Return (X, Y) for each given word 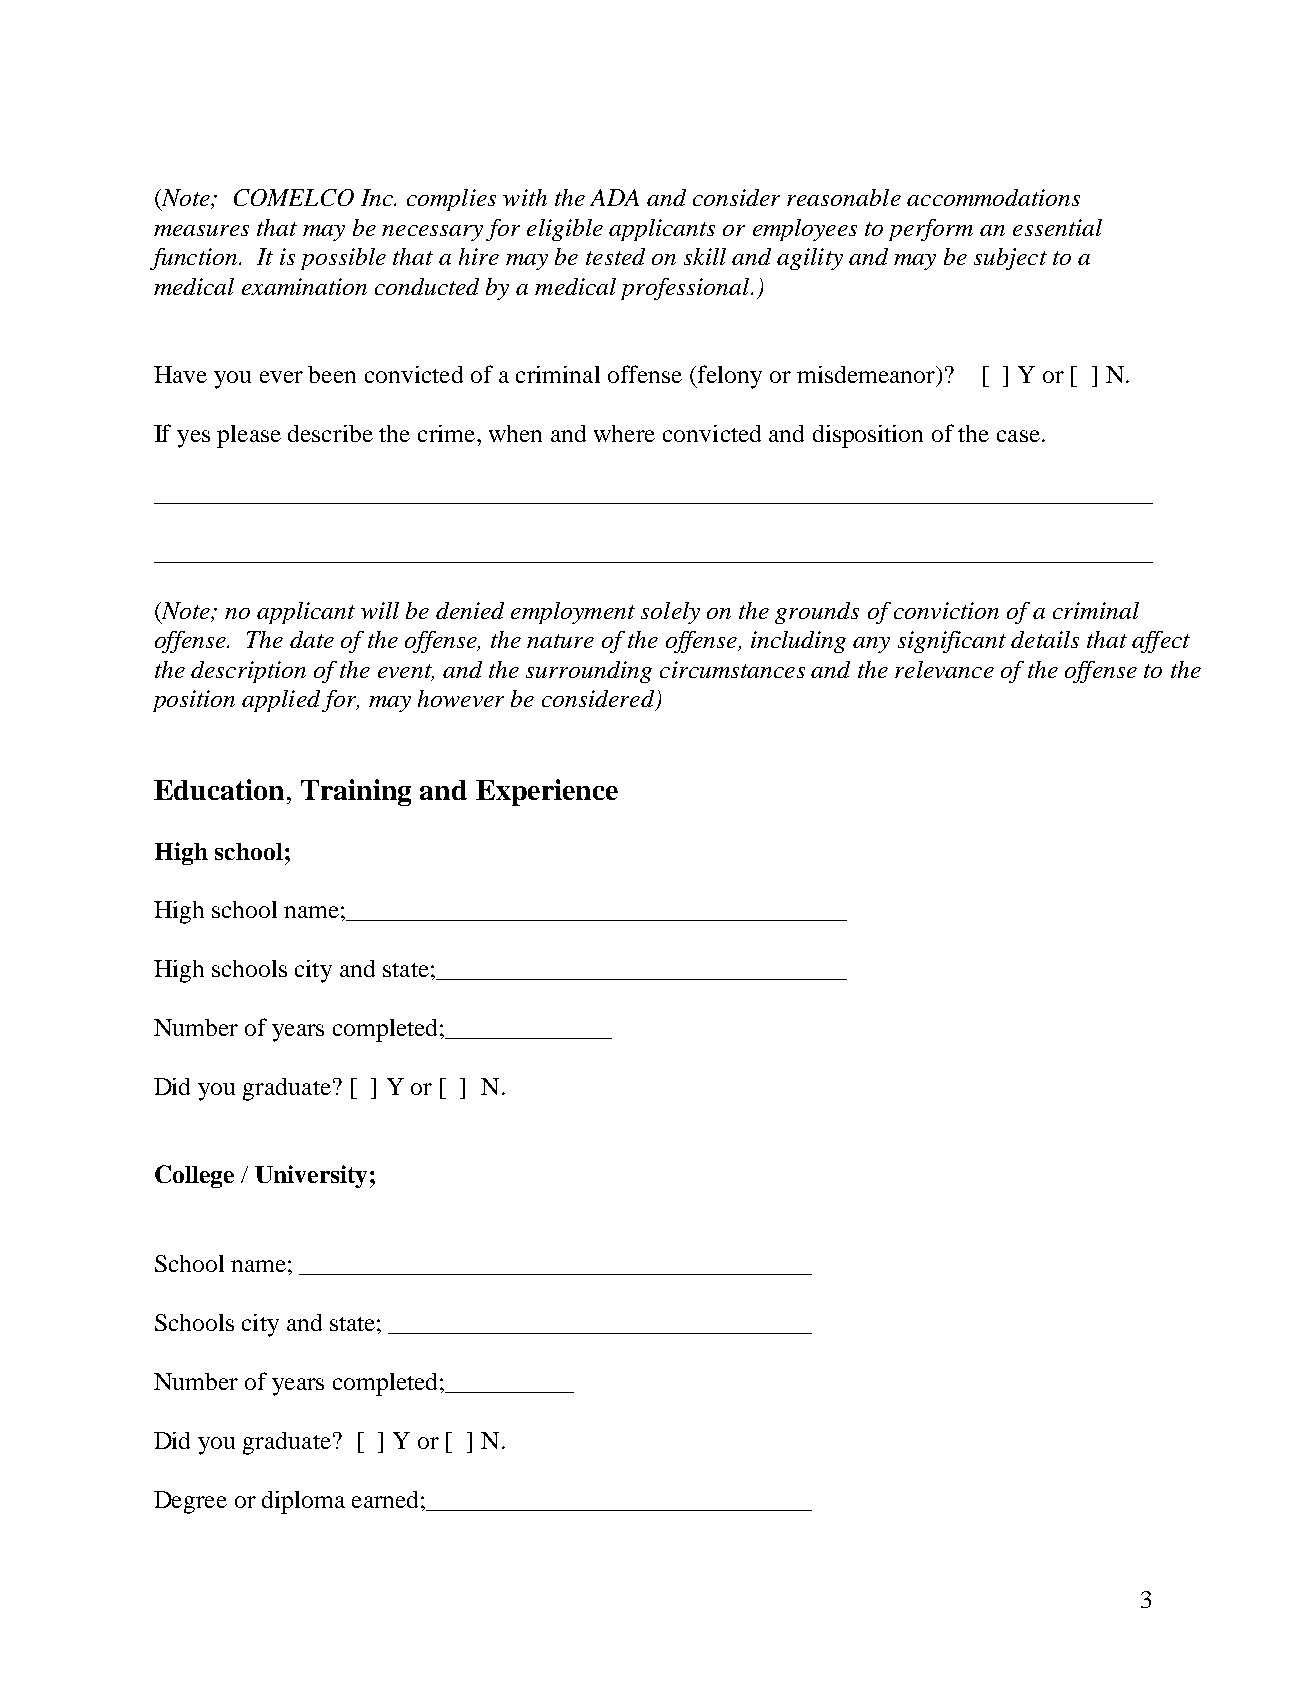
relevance (944, 669)
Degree (190, 1502)
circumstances (732, 669)
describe (330, 433)
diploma (303, 1502)
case (1018, 436)
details (1045, 639)
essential (1057, 227)
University (311, 1176)
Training (356, 792)
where (624, 433)
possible (343, 259)
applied (282, 701)
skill (705, 256)
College (194, 1176)
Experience (547, 792)
